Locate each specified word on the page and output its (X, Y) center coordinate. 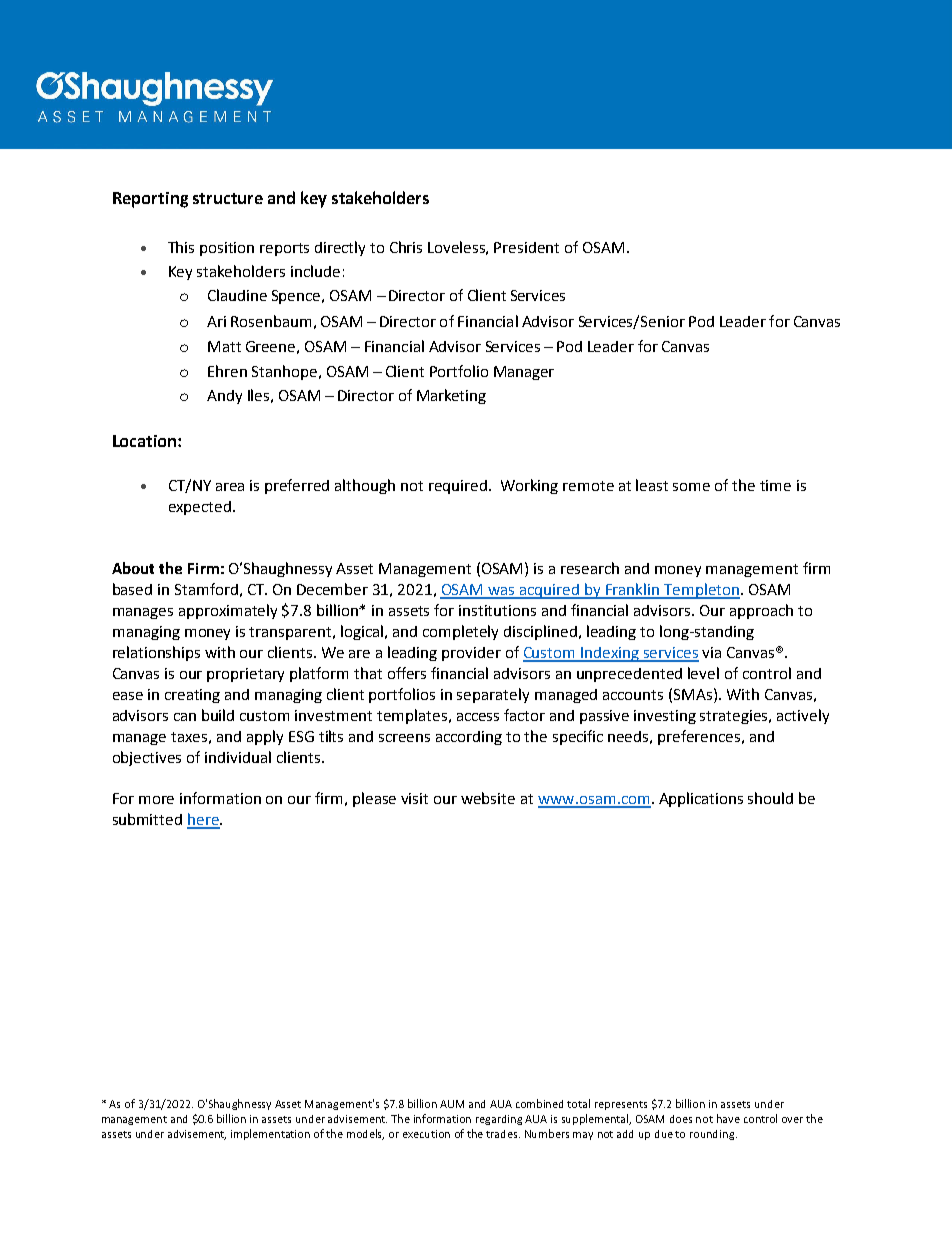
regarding (499, 1120)
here (204, 820)
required (459, 487)
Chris (406, 247)
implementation (270, 1134)
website (488, 798)
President (526, 247)
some (691, 487)
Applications (701, 799)
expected (200, 508)
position (227, 249)
